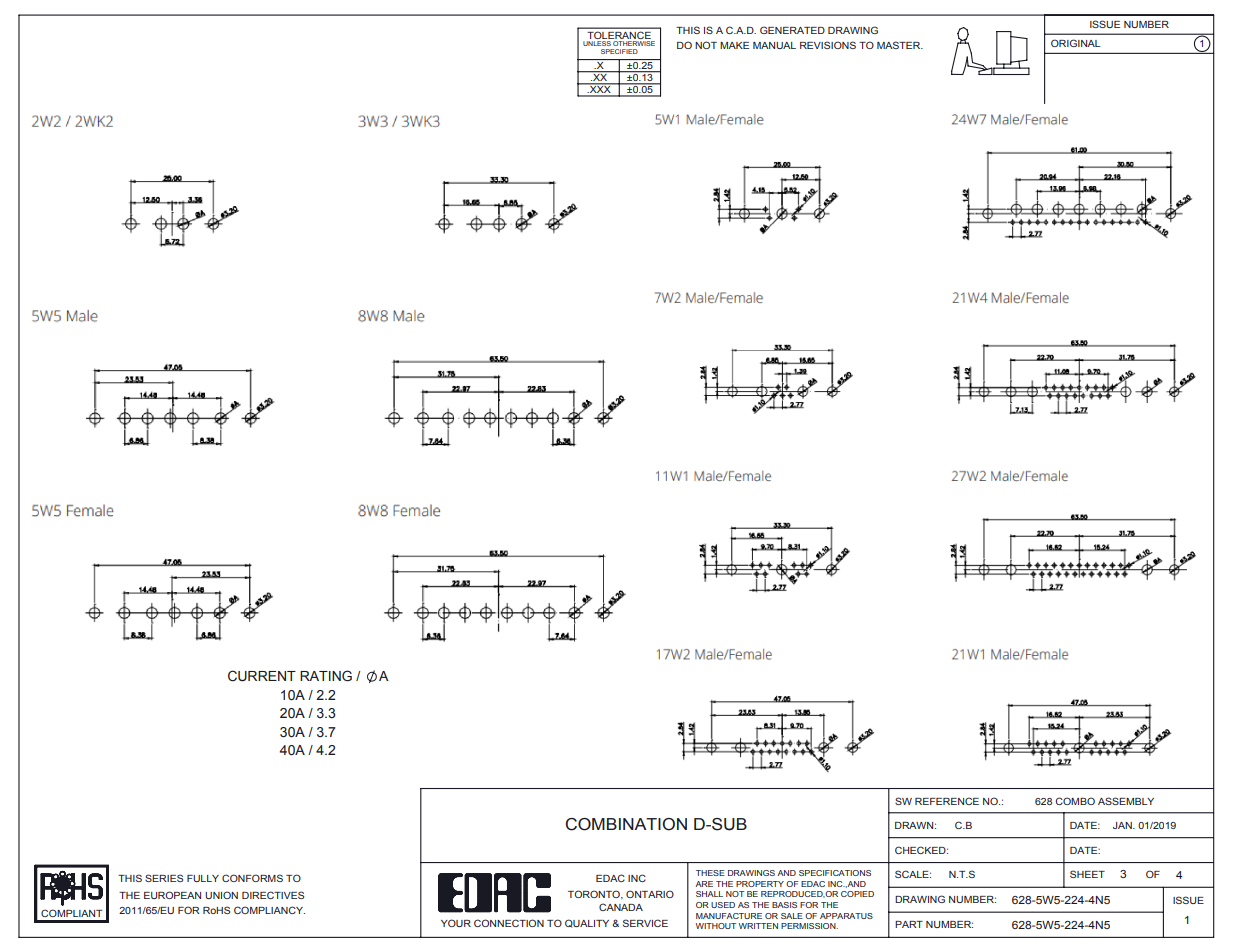  I want to click on CURRENT, so click(262, 676).
